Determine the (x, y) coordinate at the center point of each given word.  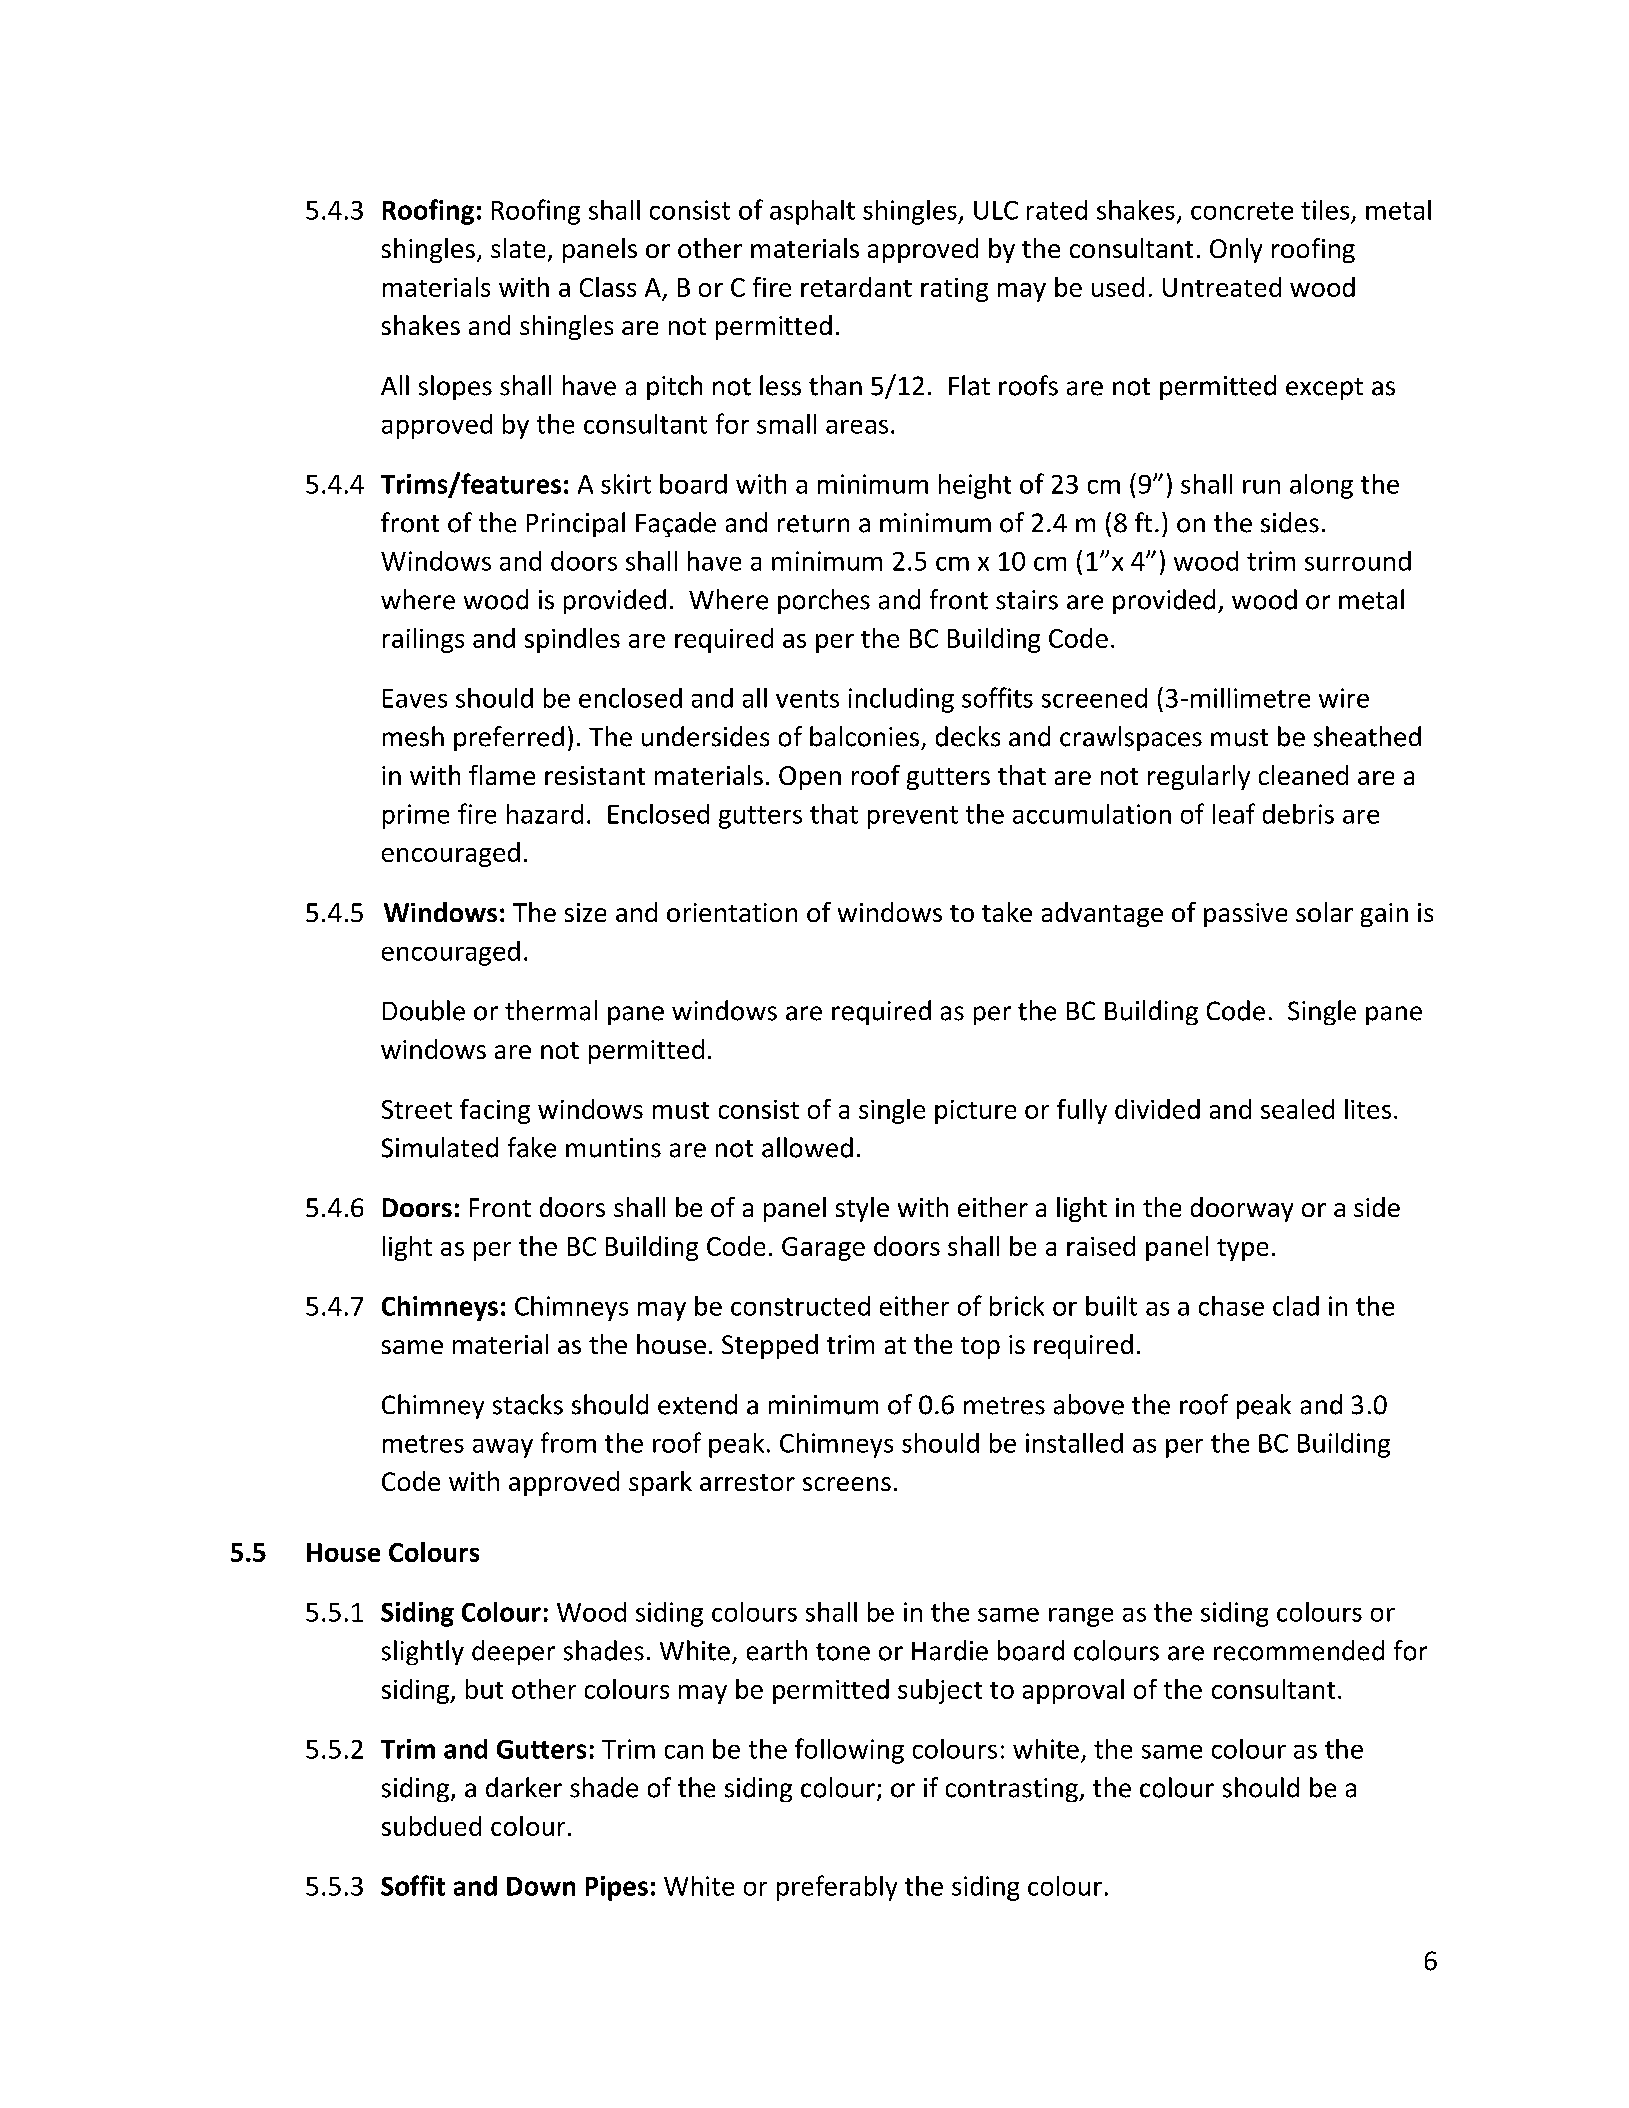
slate (518, 248)
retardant (856, 287)
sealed (1297, 1109)
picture (975, 1112)
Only (1236, 250)
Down (541, 1886)
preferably (837, 1888)
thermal (551, 1010)
